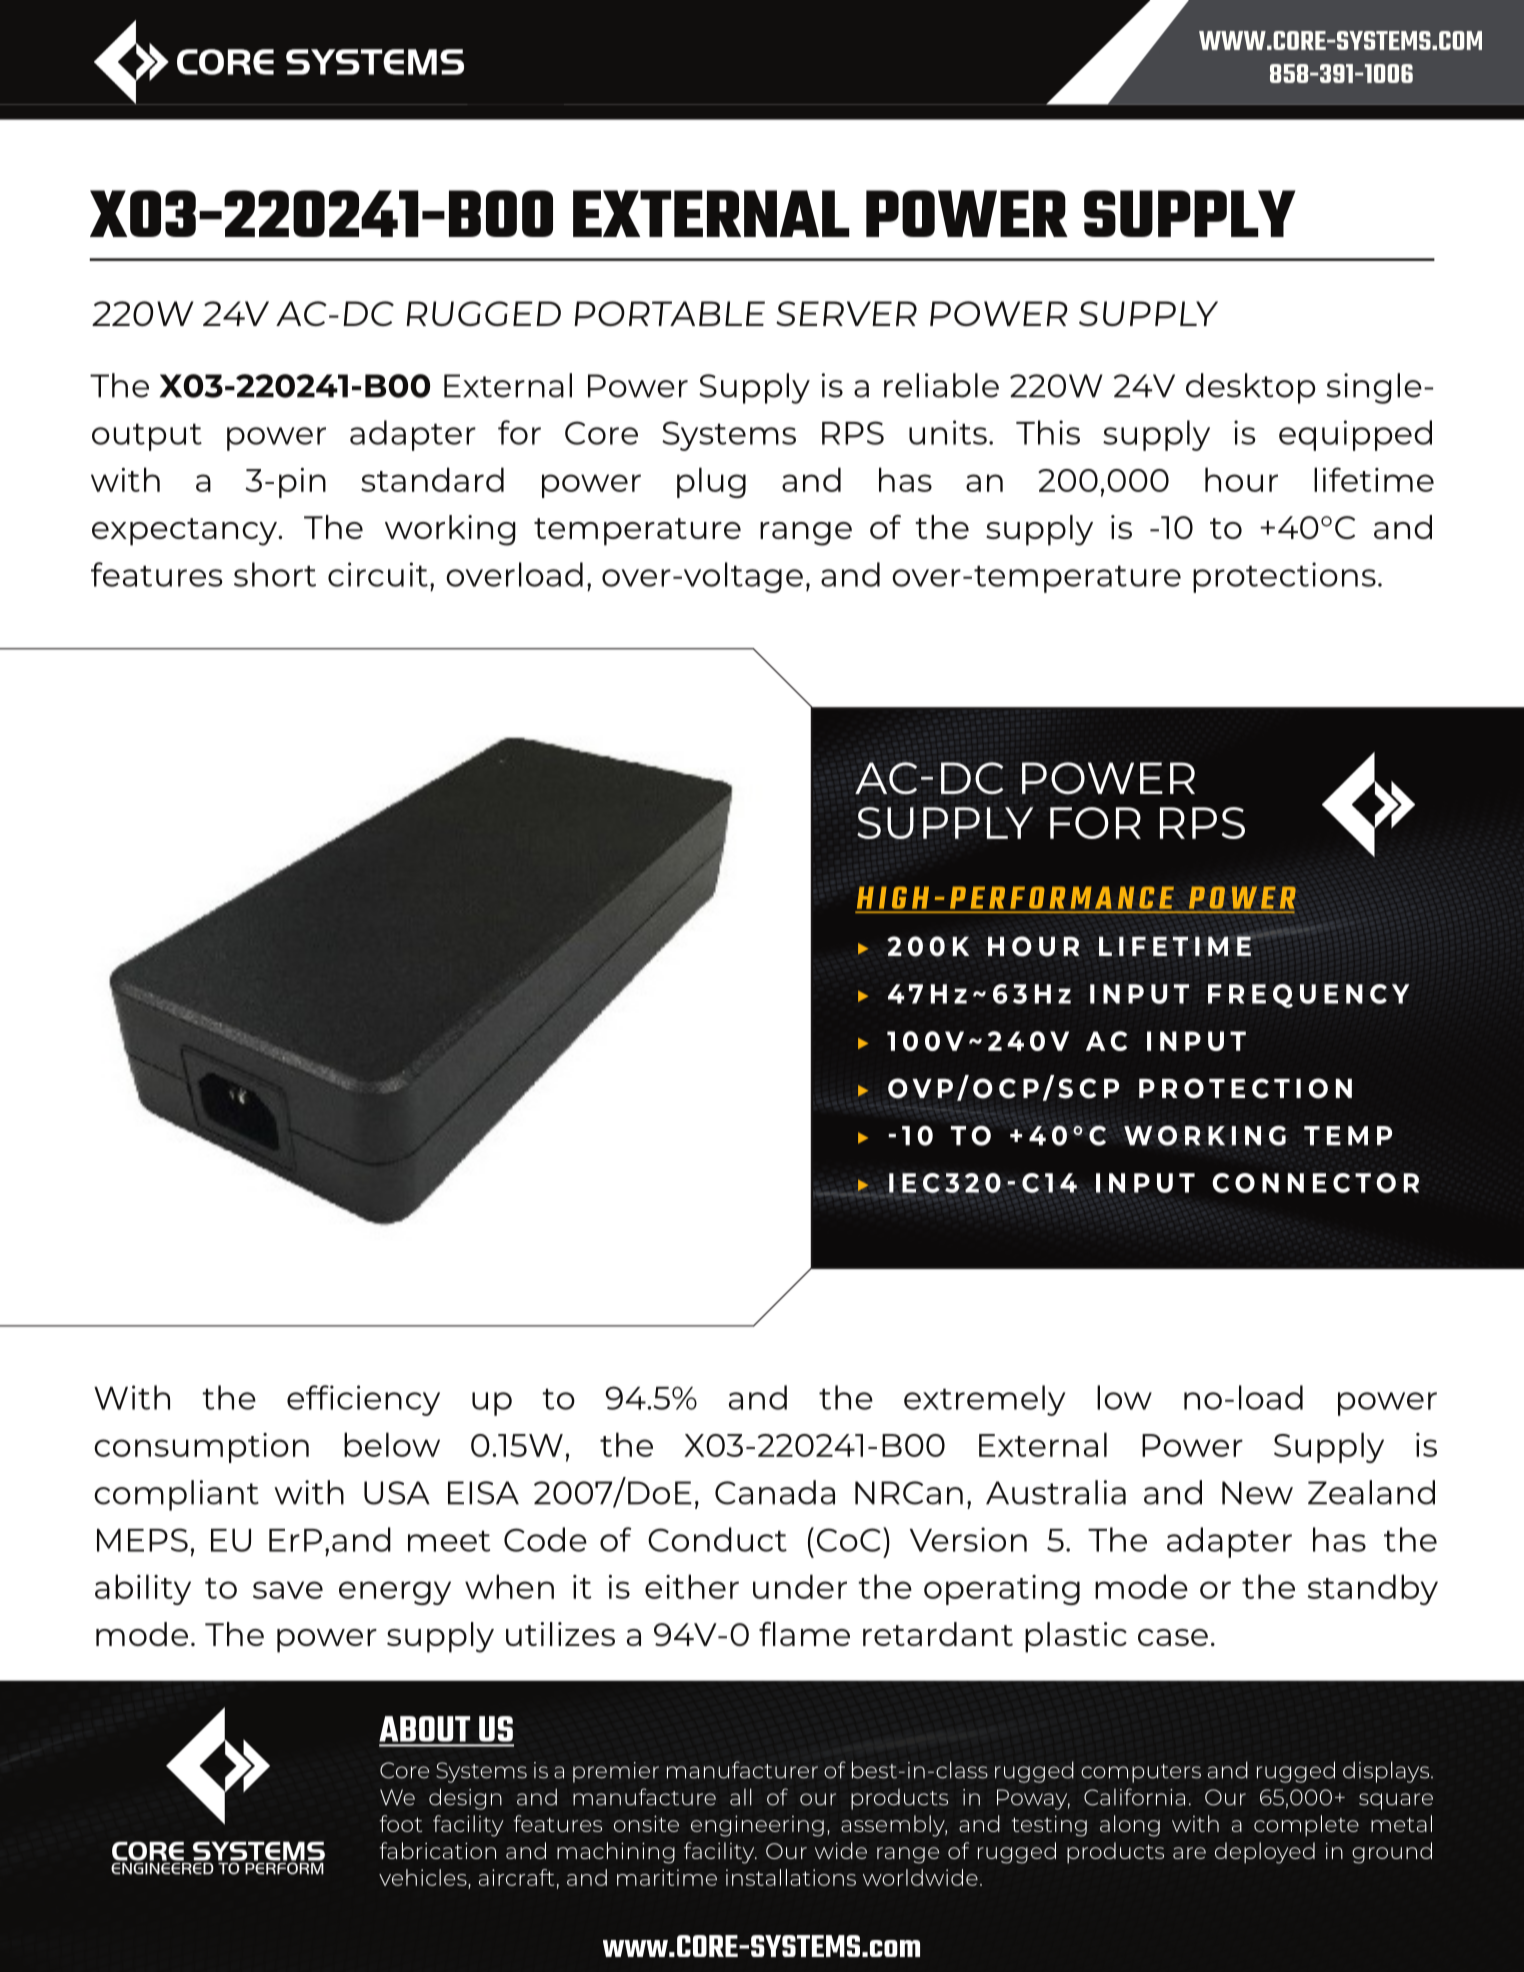 The image size is (1524, 1972). Describe the element at coordinates (775, 1492) in the screenshot. I see `Canada` at that location.
